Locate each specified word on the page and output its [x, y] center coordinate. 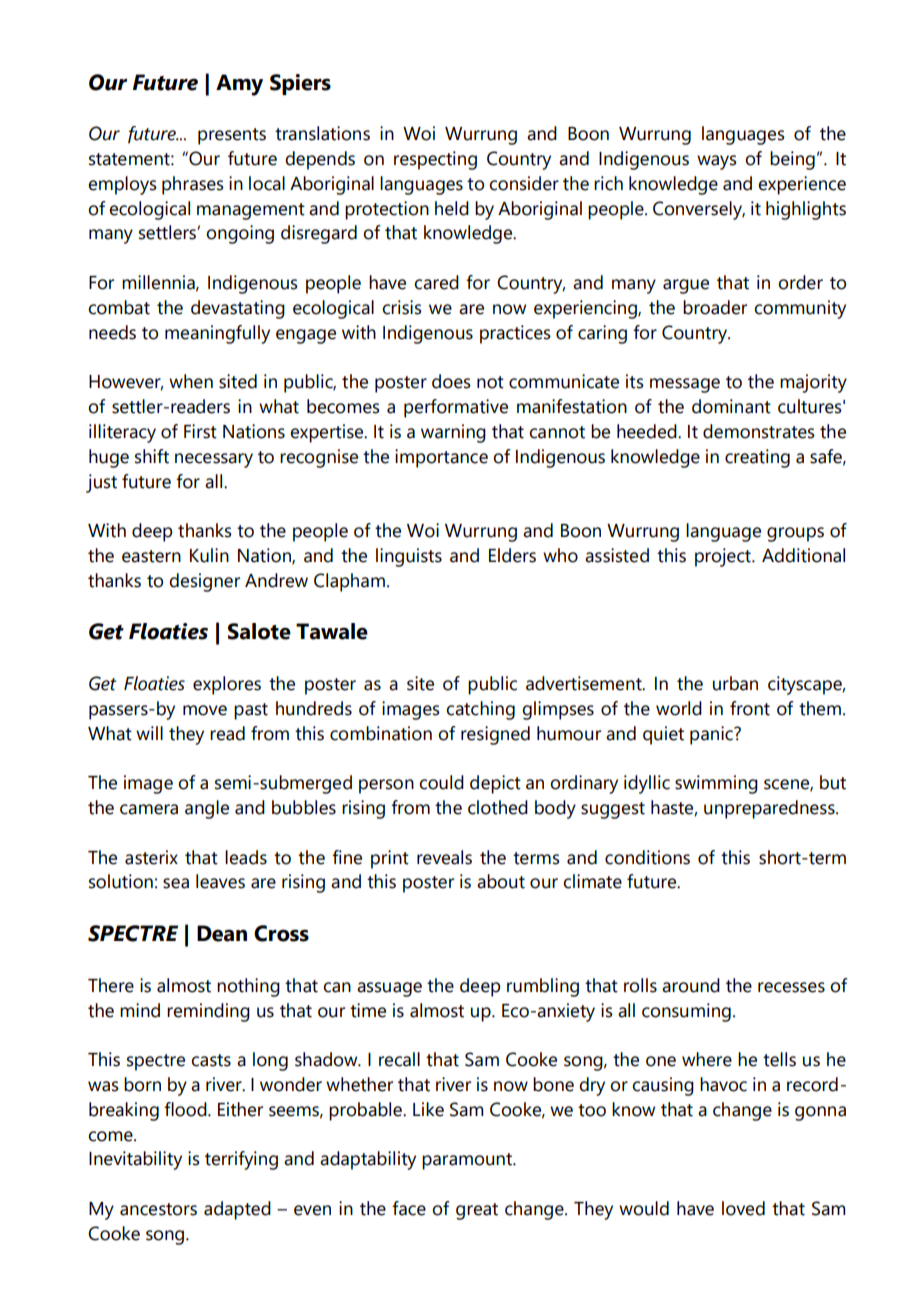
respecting [435, 160]
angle [207, 809]
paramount [468, 1161]
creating [757, 458]
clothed [498, 807]
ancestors [158, 1209]
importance [441, 458]
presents [232, 136]
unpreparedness [770, 809]
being [792, 160]
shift [152, 456]
